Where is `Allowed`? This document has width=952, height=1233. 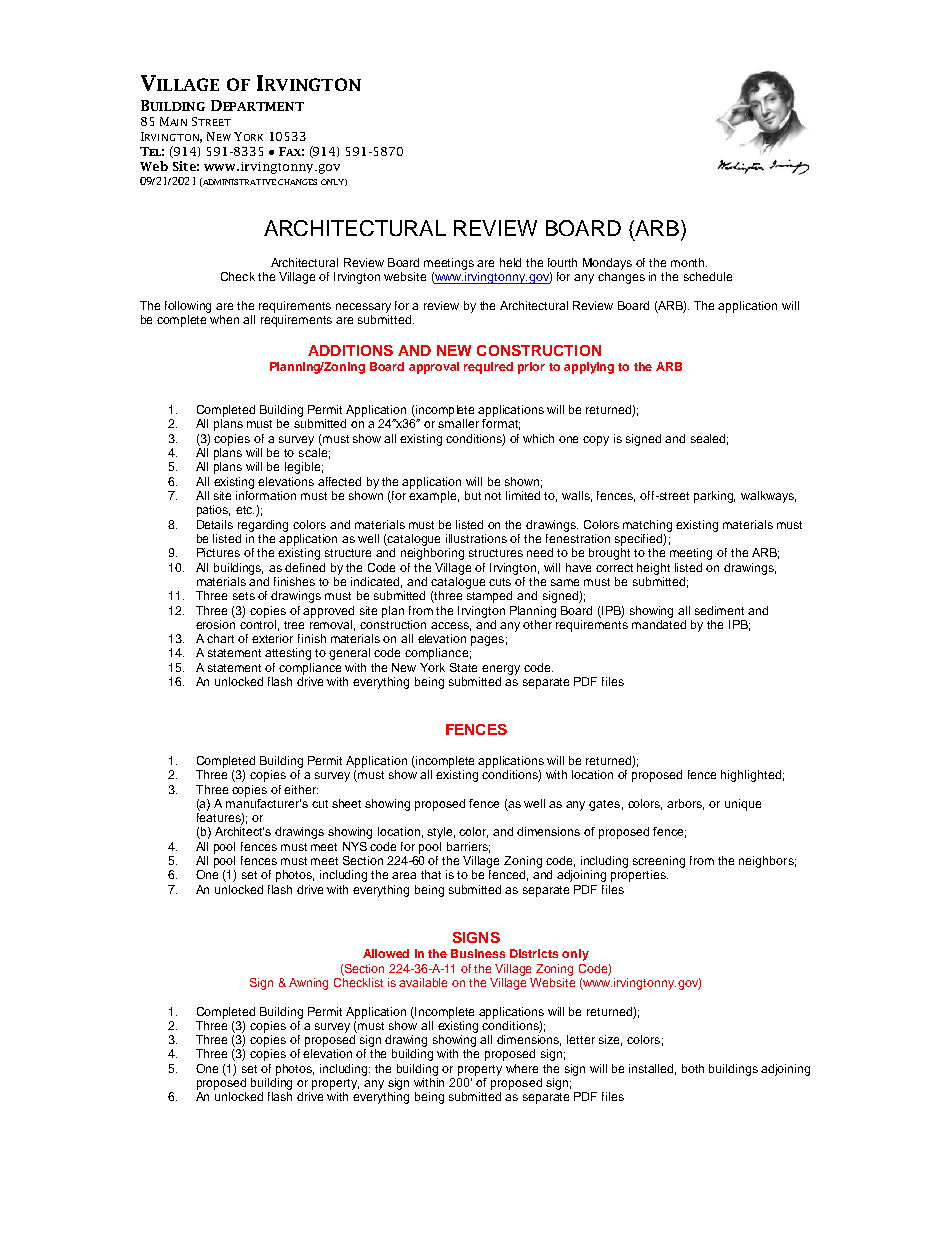 Allowed is located at coordinates (386, 953).
